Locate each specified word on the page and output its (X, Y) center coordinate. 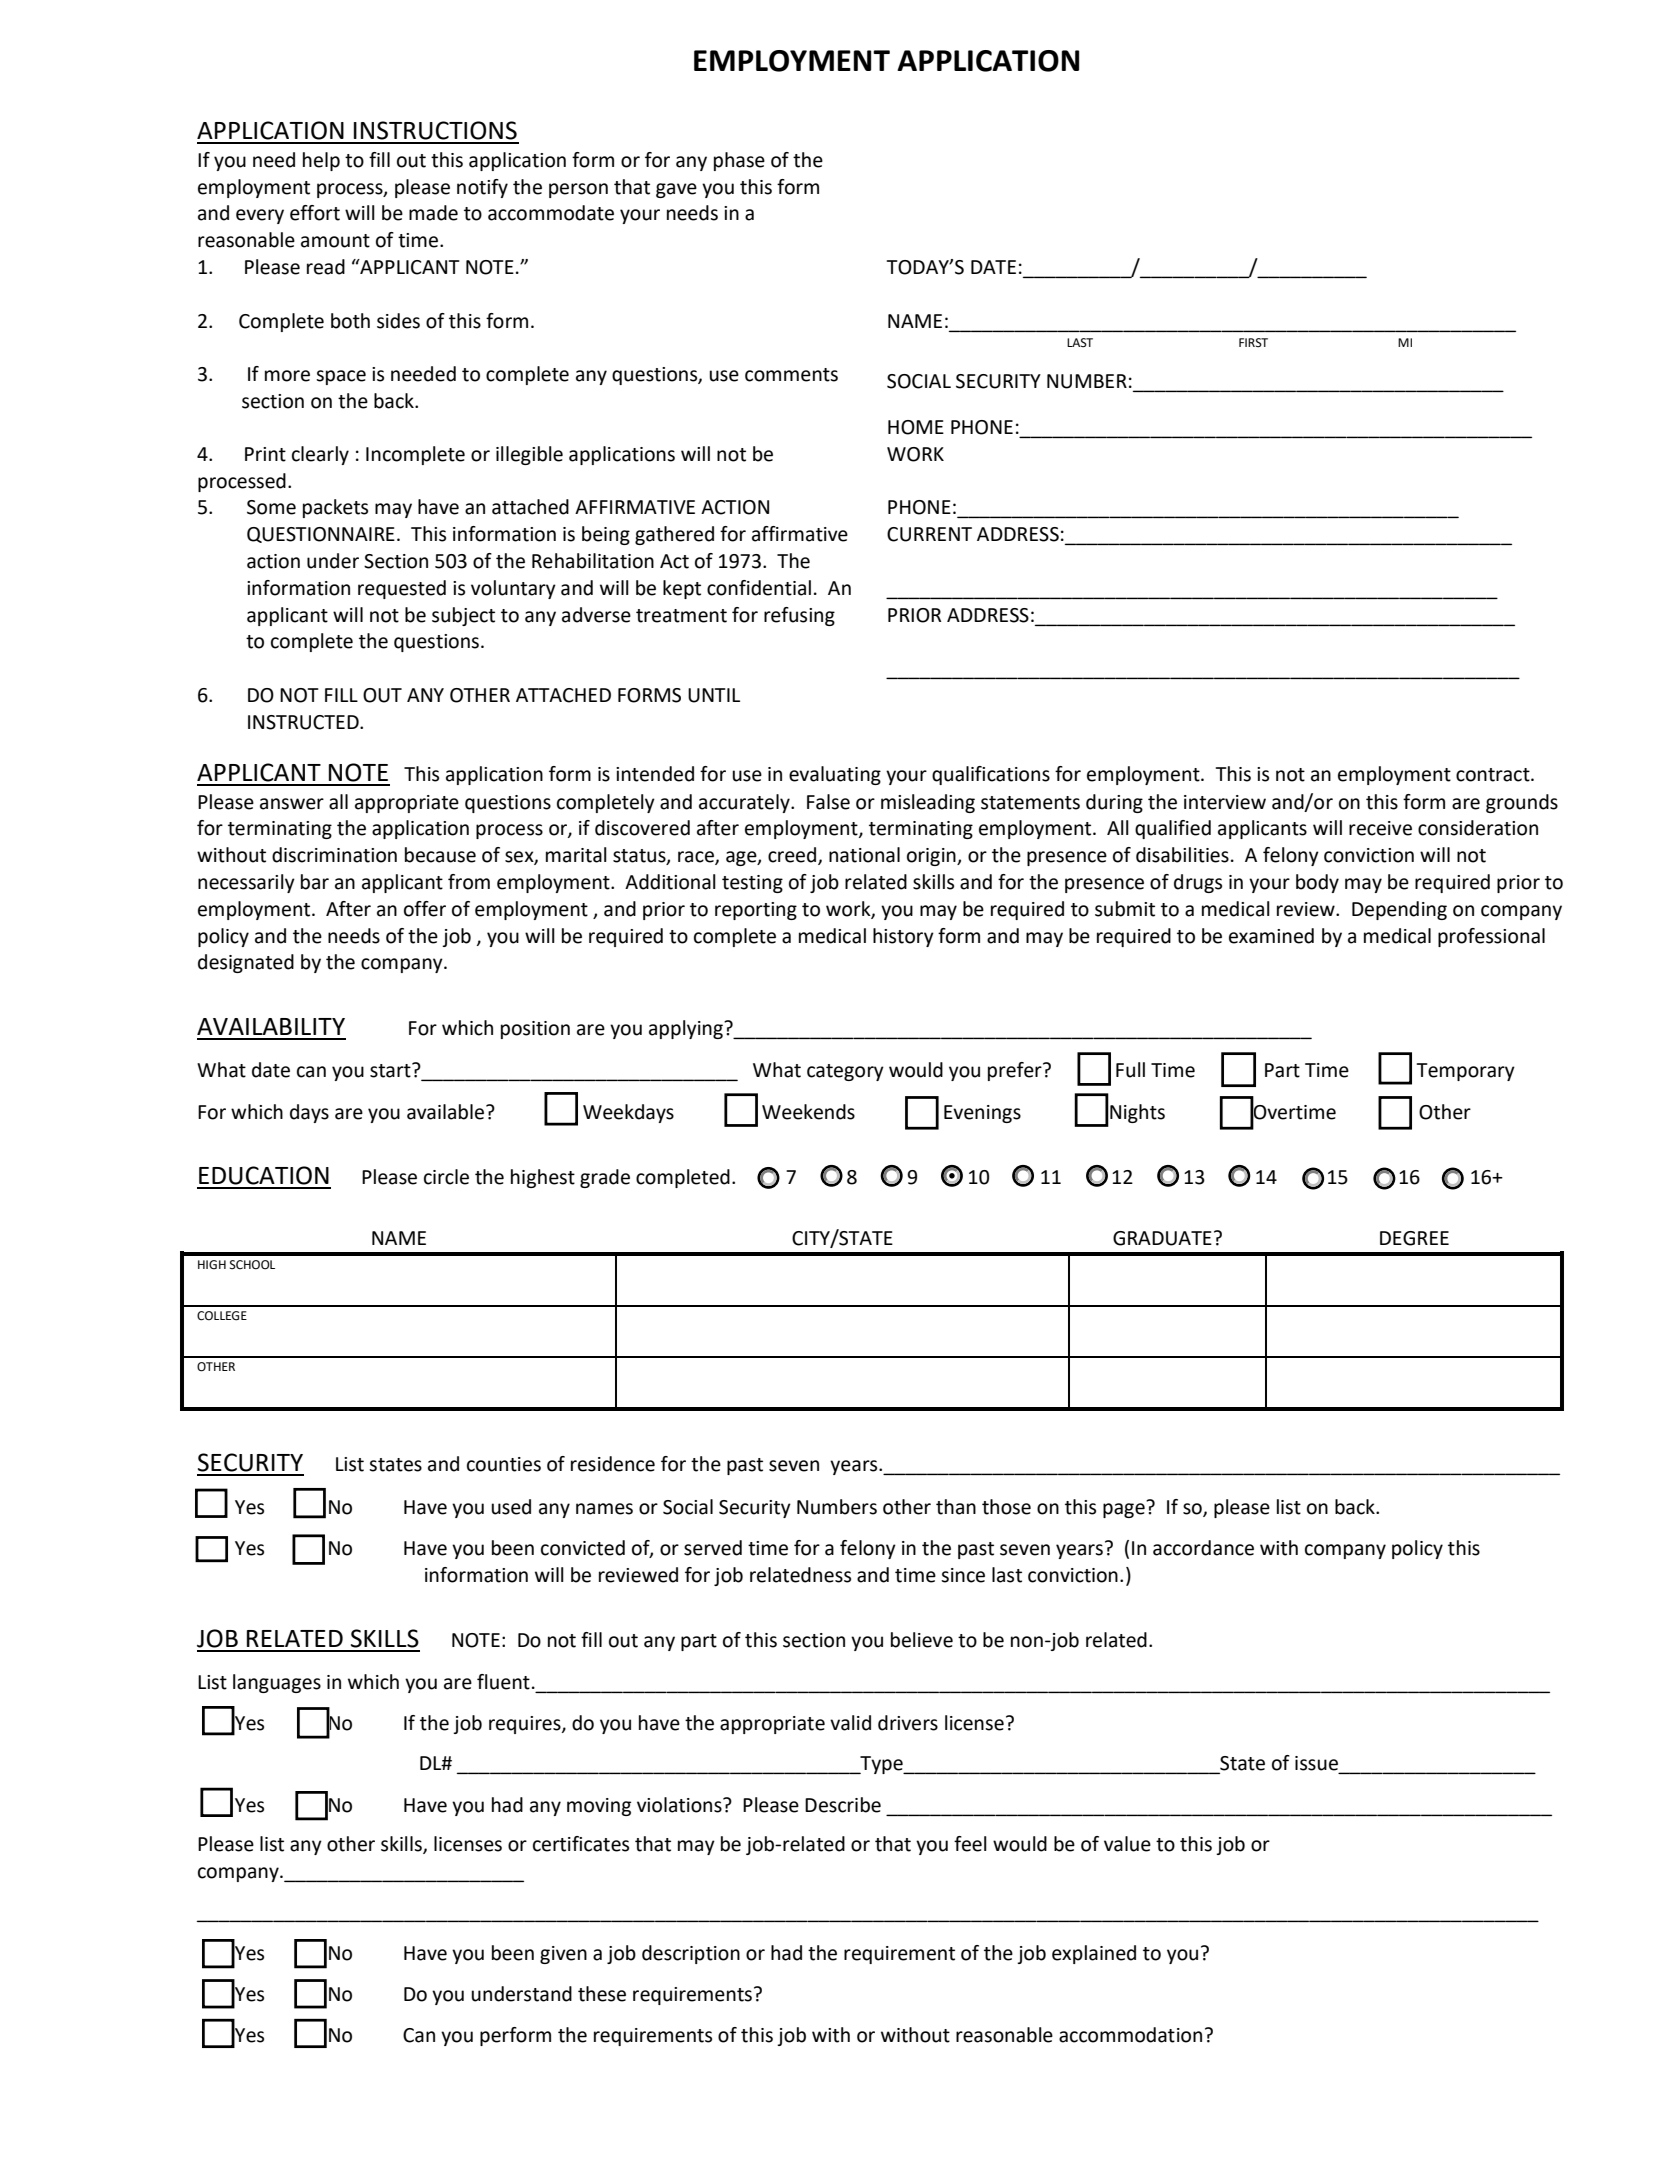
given (563, 1955)
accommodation (1130, 2035)
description (691, 1954)
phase (739, 161)
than (956, 1507)
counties (504, 1464)
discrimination (334, 855)
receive (1380, 828)
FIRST (1253, 342)
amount (335, 241)
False (828, 802)
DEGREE (1414, 1238)
